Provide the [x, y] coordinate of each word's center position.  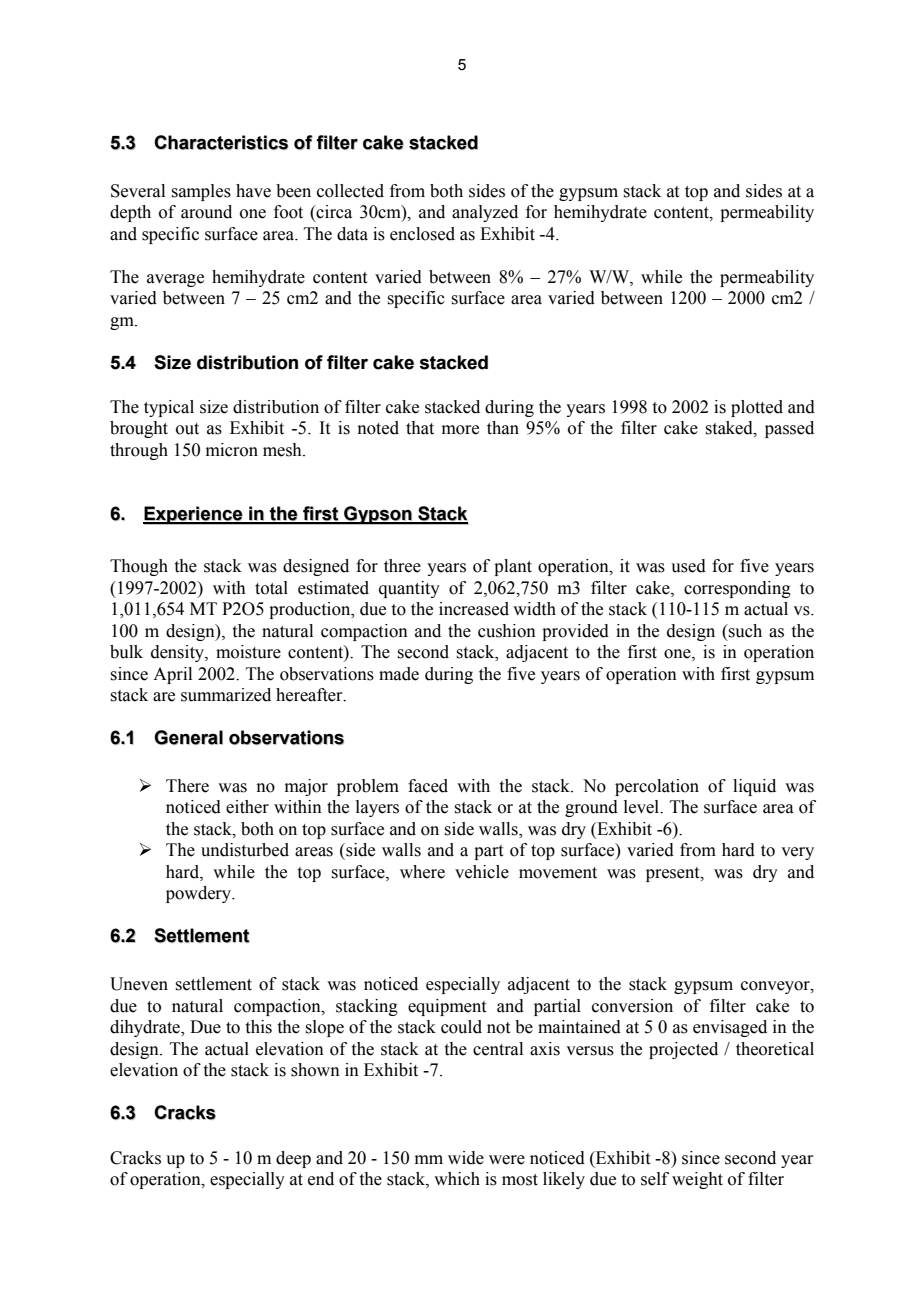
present [674, 874]
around [206, 212]
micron [232, 450]
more [460, 430]
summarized [226, 695]
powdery [200, 894]
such [744, 631]
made [399, 674]
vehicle [482, 872]
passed [789, 429]
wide [466, 1158]
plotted [757, 408]
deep [293, 1159]
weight [697, 1180]
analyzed [485, 213]
